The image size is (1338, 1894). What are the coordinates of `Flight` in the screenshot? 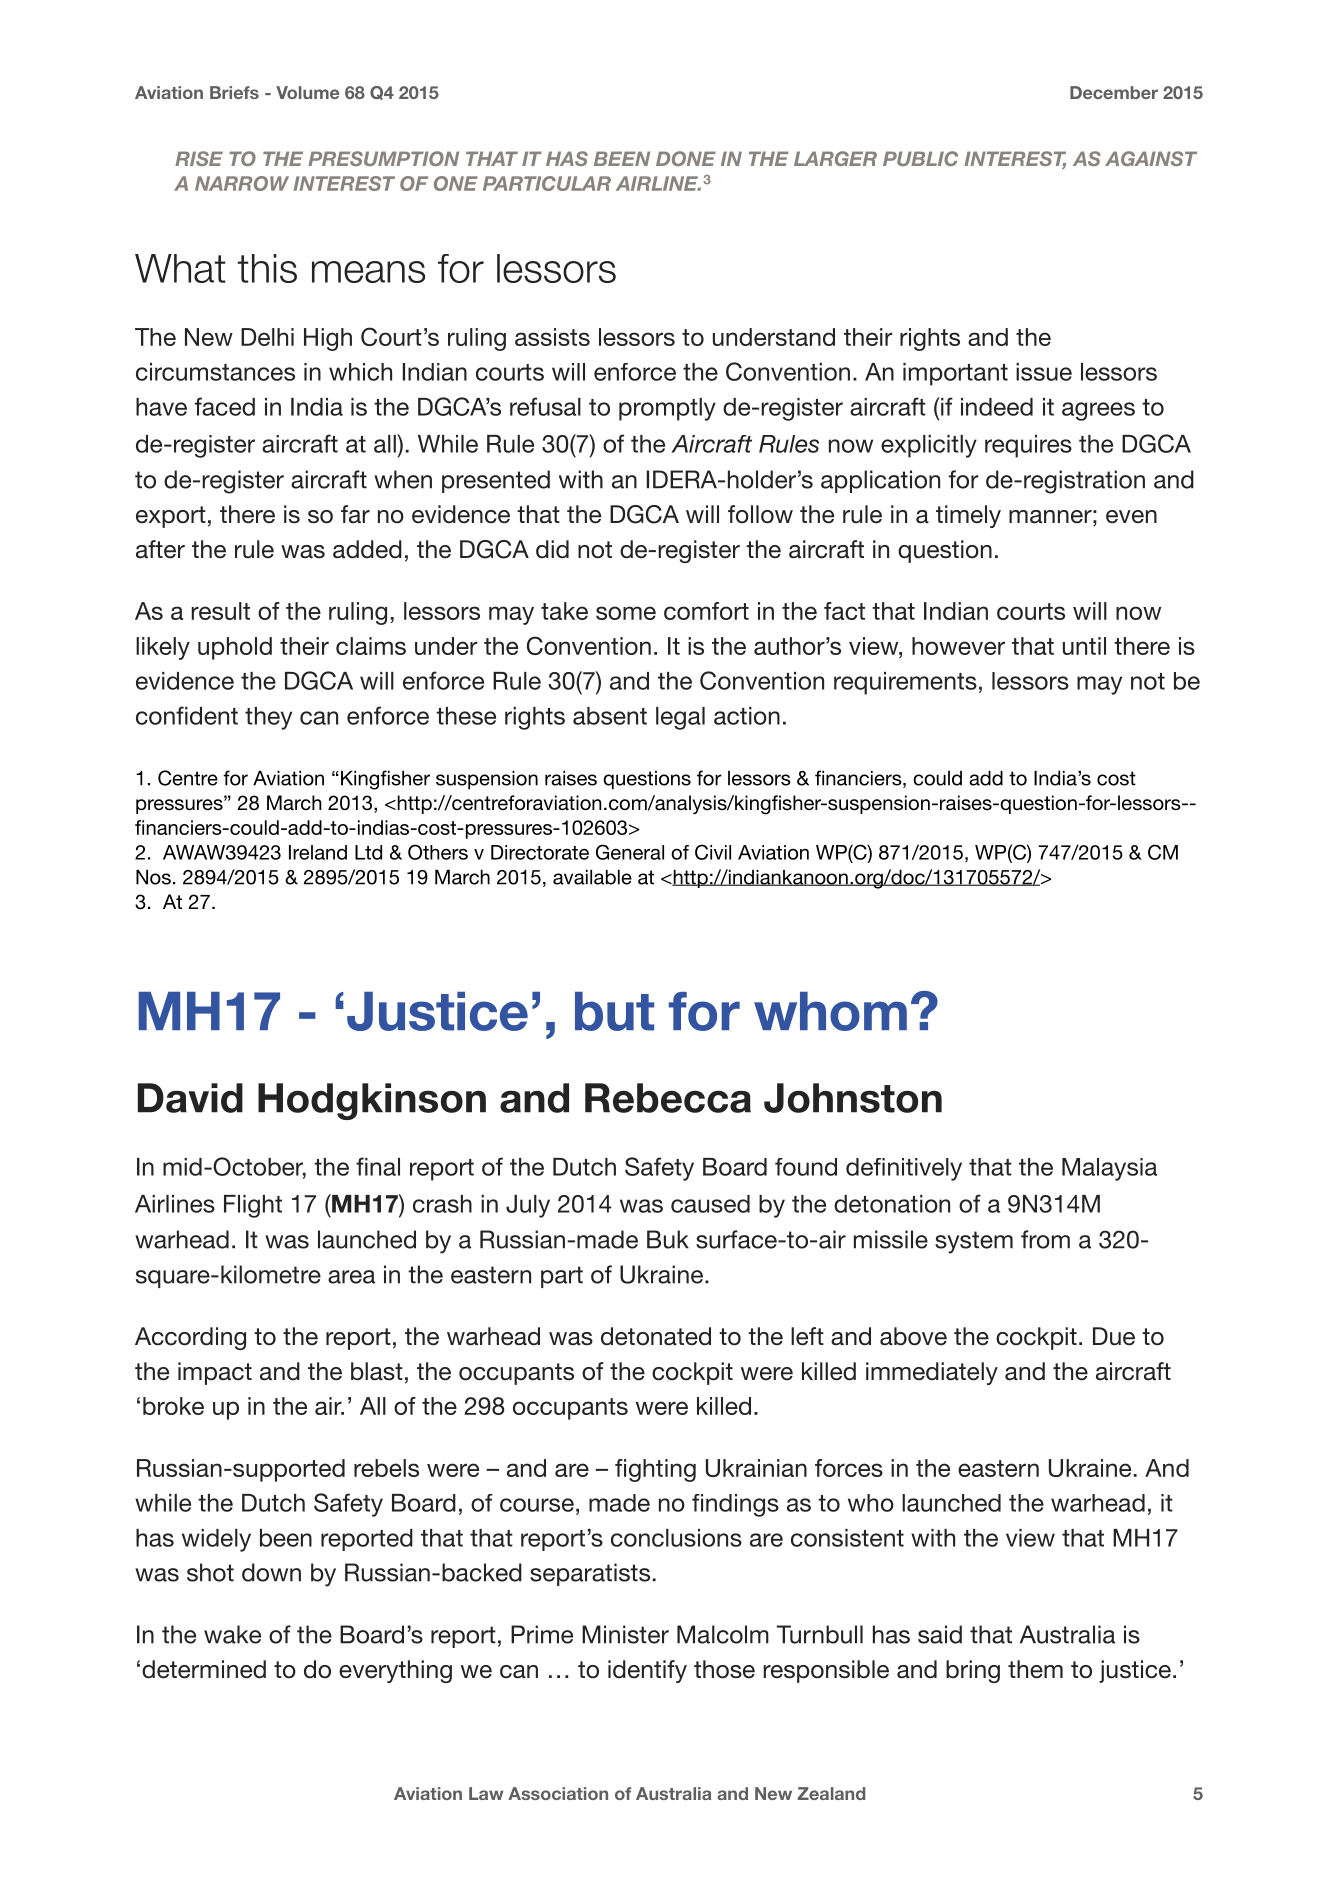 It's located at (253, 1206).
